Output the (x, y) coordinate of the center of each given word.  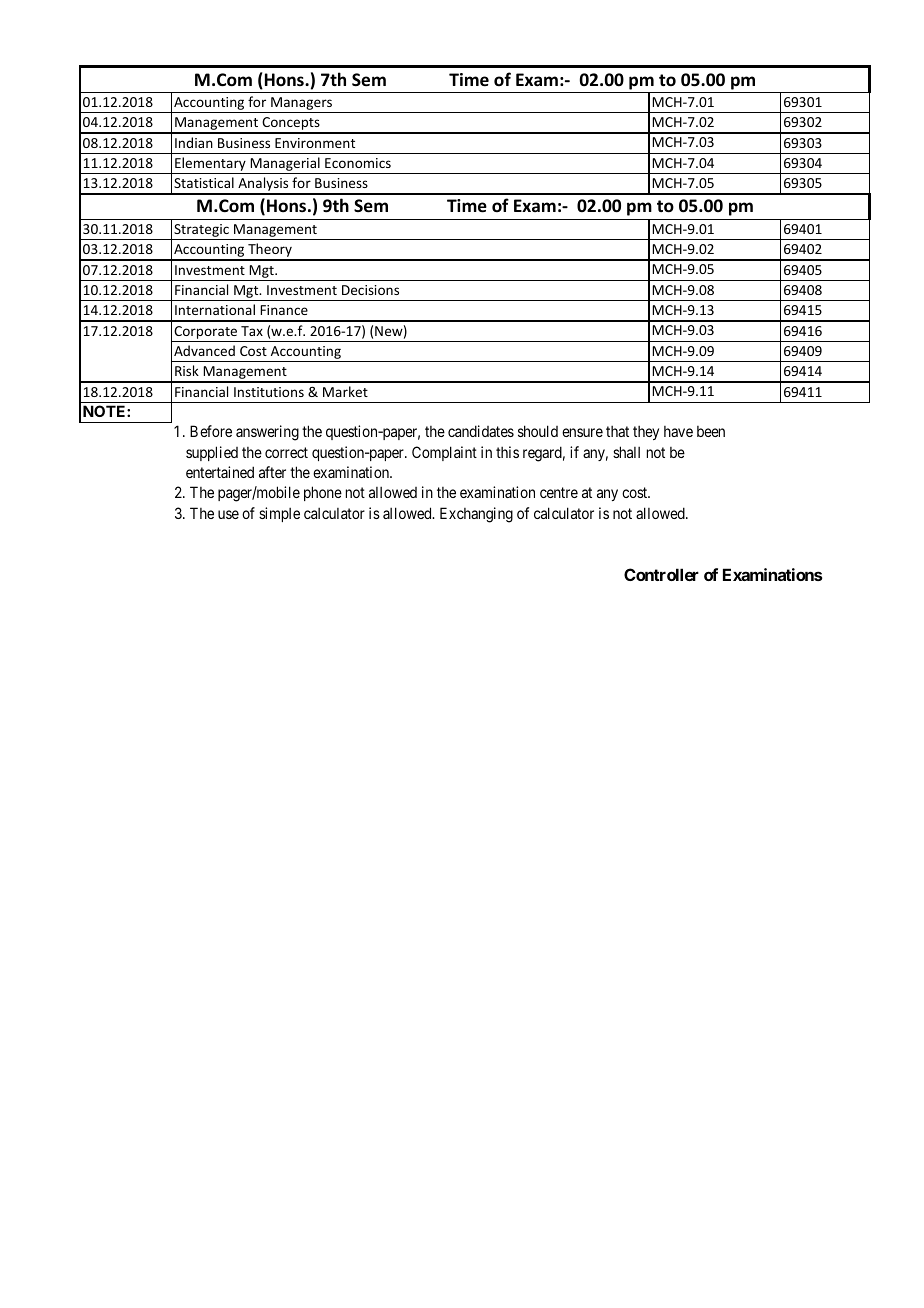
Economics (358, 163)
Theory (270, 251)
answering (267, 433)
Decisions (370, 290)
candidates (481, 431)
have (678, 431)
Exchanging (476, 515)
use (228, 514)
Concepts (291, 125)
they (646, 433)
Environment (315, 143)
